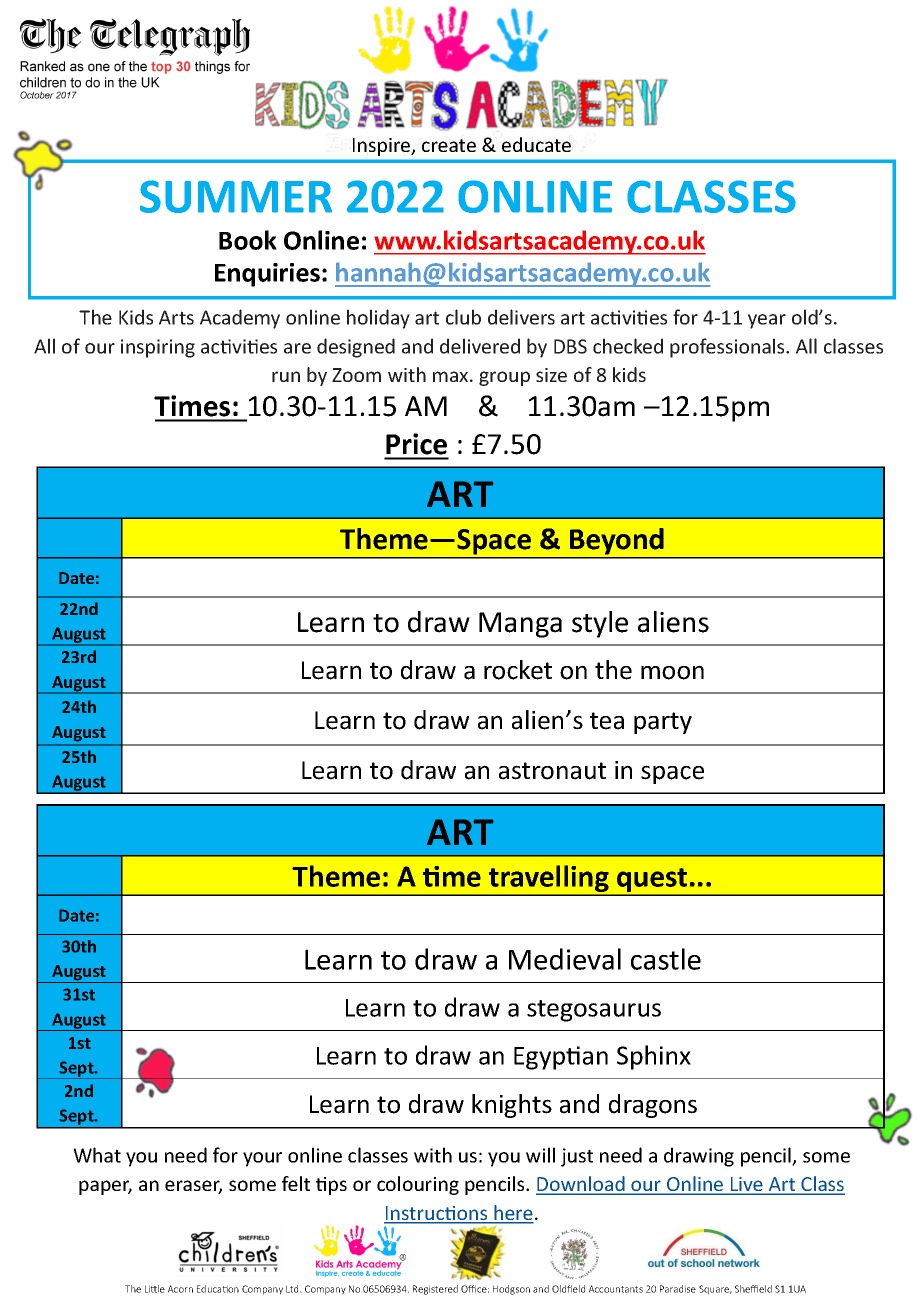 The width and height of the screenshot is (924, 1308). I want to click on Manga, so click(520, 625).
